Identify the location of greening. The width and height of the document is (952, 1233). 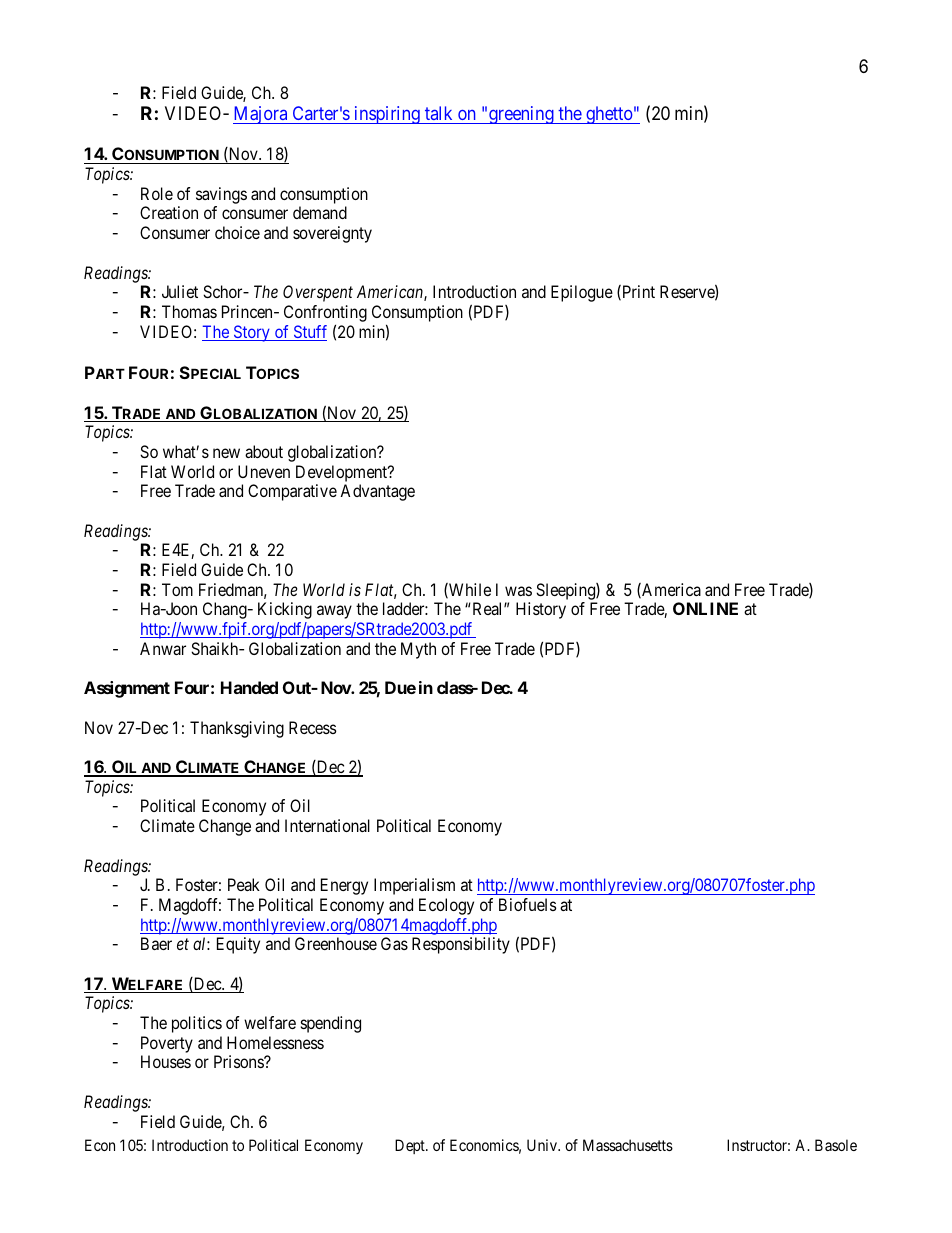
(521, 115).
